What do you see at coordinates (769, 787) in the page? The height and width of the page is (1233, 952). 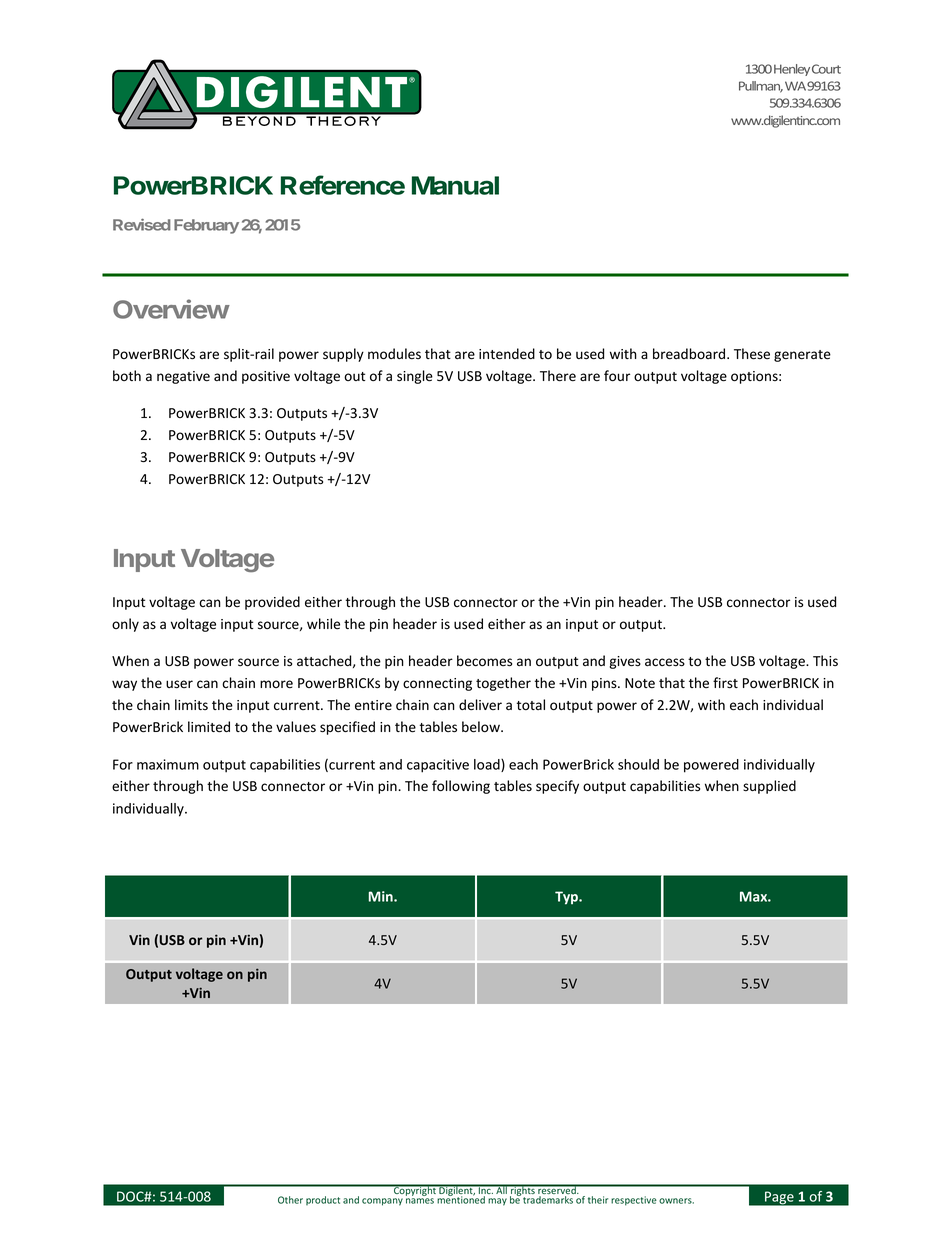 I see `supplied` at bounding box center [769, 787].
